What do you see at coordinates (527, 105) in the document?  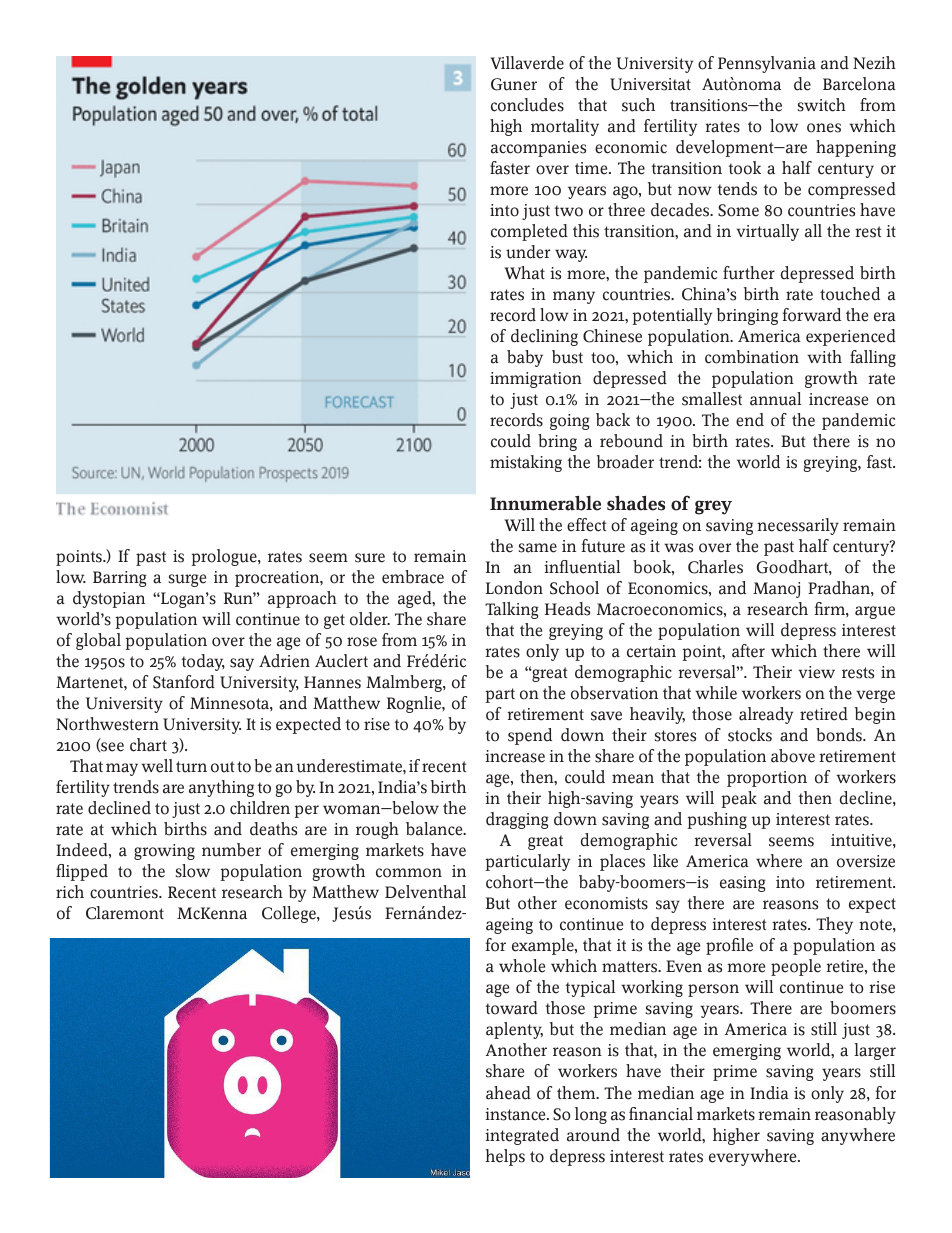 I see `concludes` at bounding box center [527, 105].
